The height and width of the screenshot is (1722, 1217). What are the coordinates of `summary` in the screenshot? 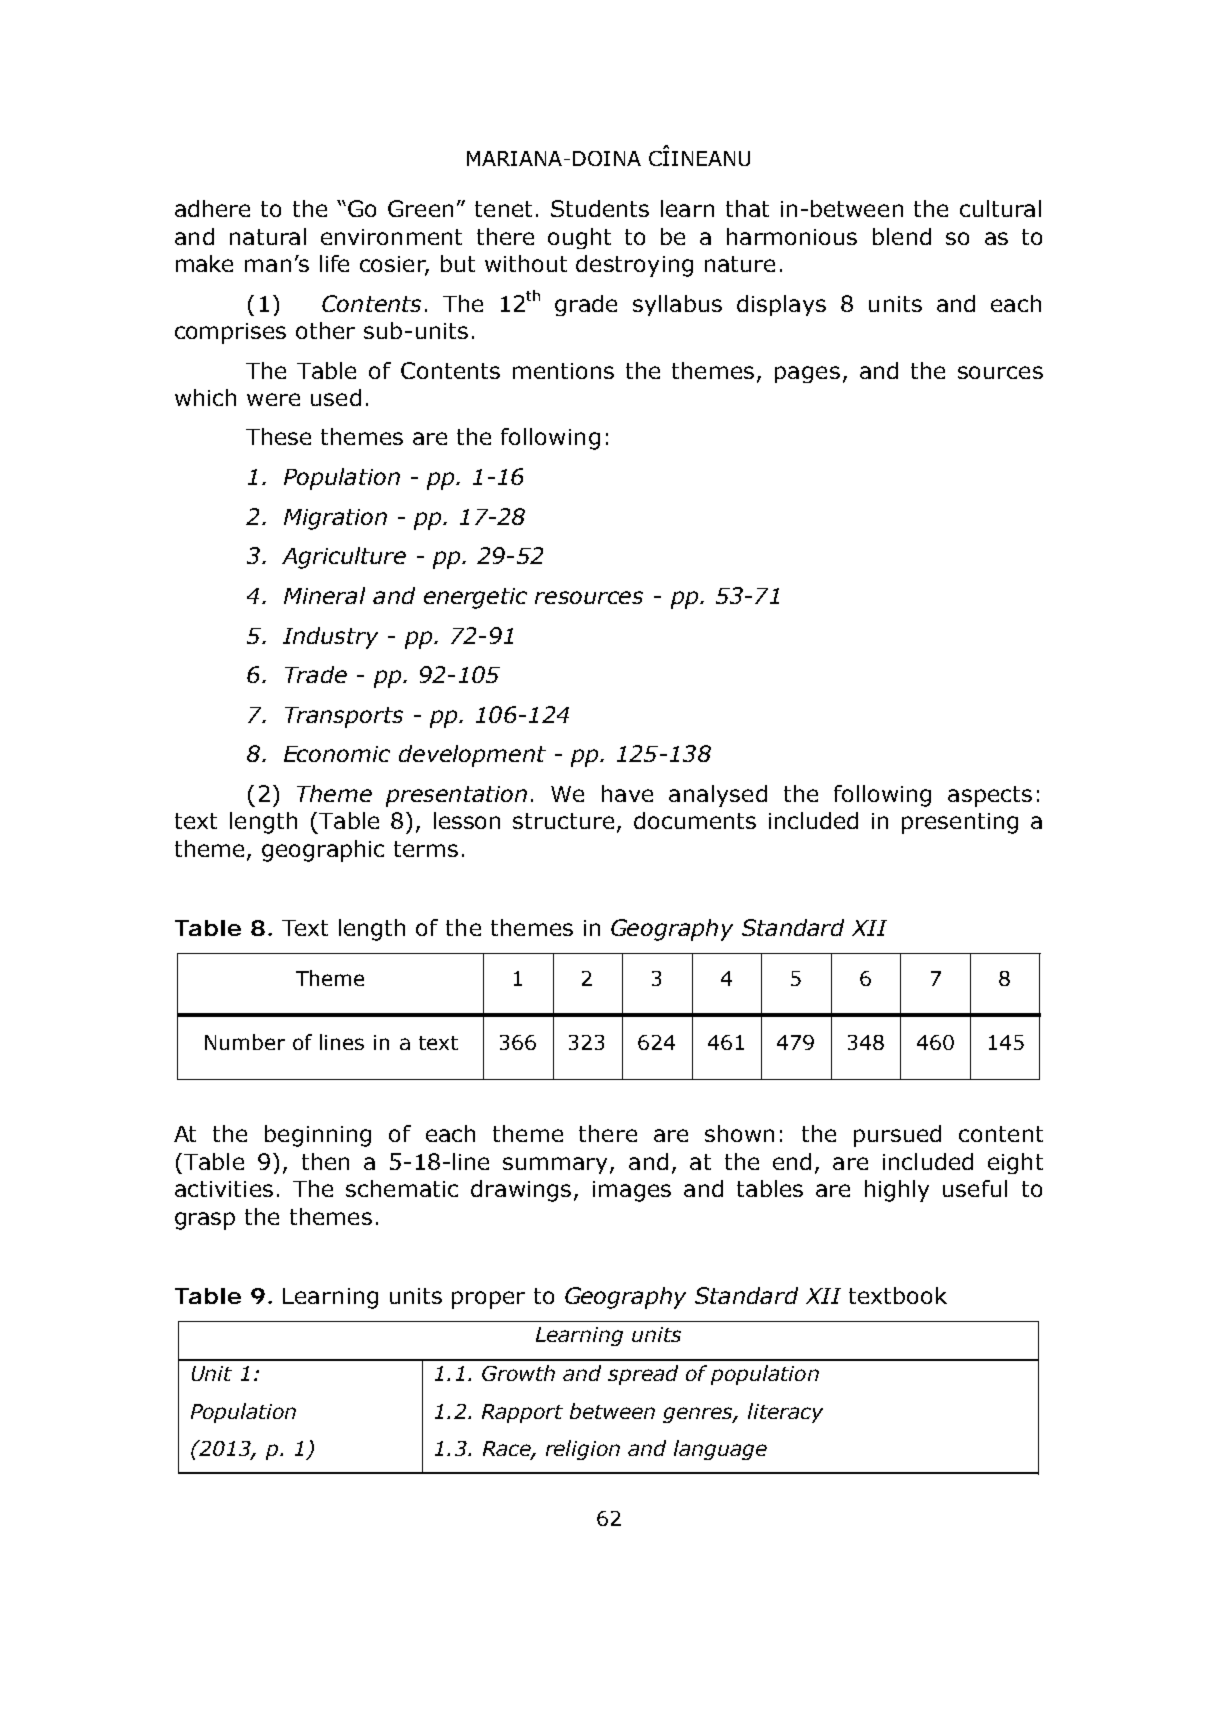 It's located at (557, 1165).
